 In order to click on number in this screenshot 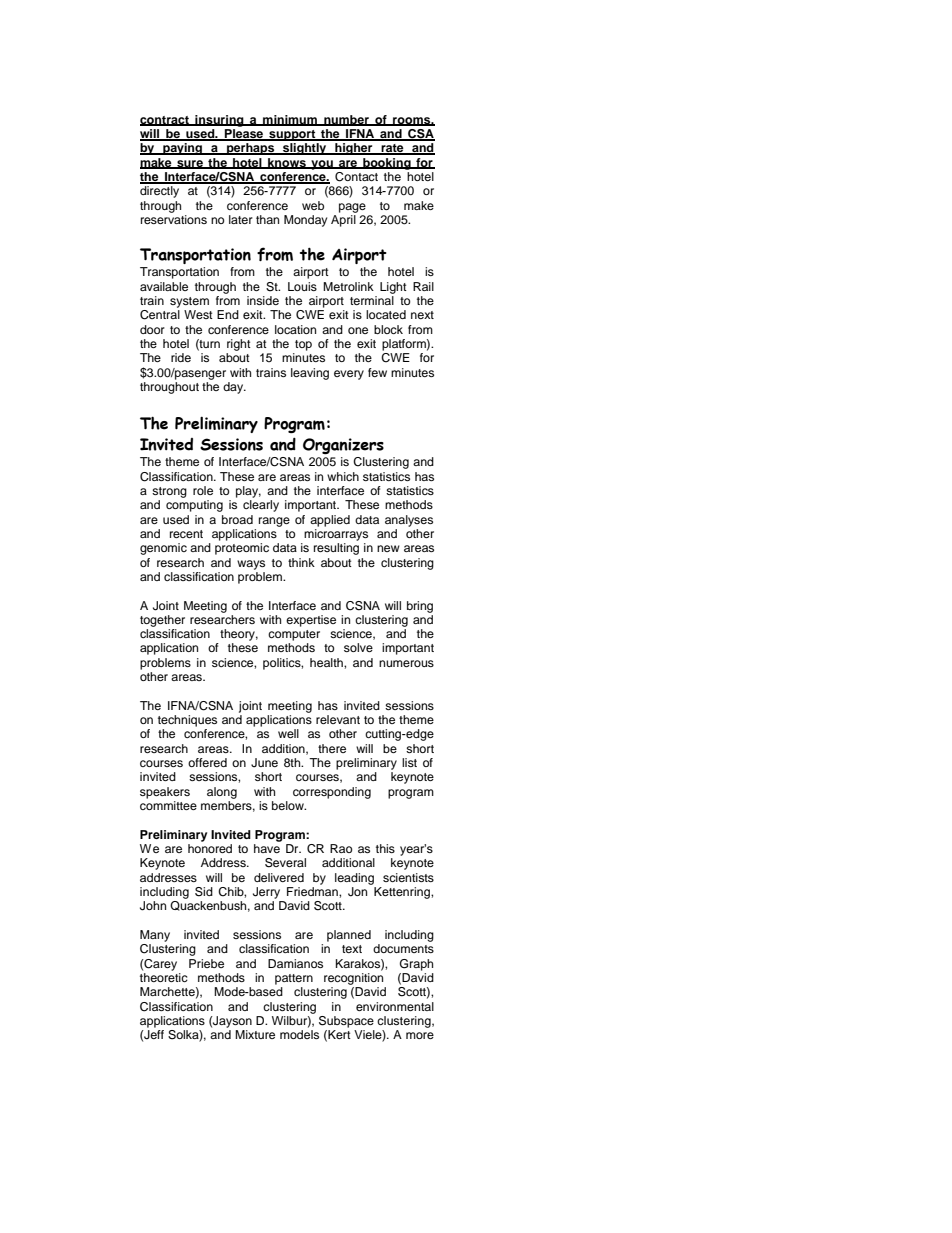, I will do `click(347, 120)`.
